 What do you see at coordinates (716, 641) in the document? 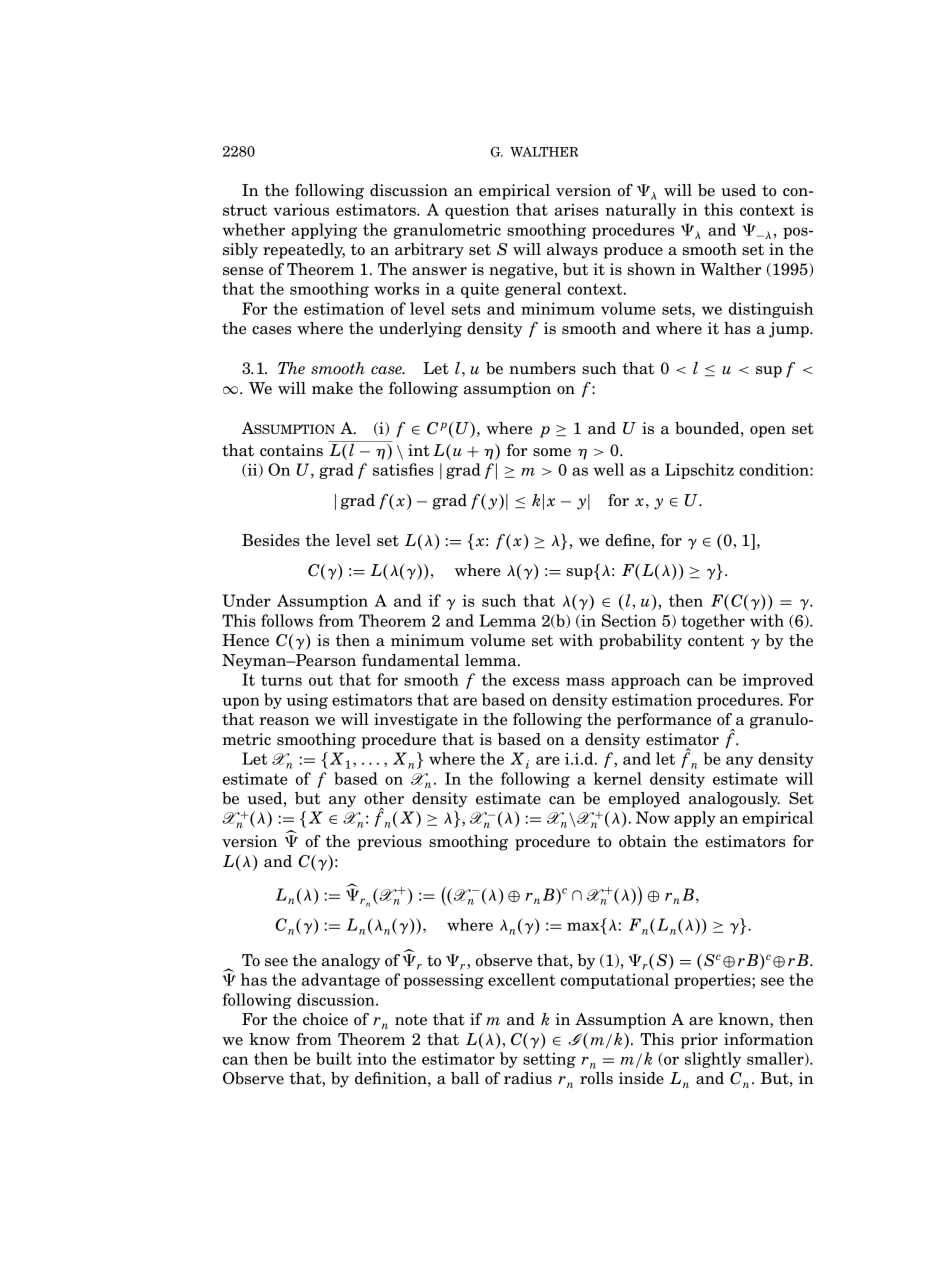
I see `content` at bounding box center [716, 641].
